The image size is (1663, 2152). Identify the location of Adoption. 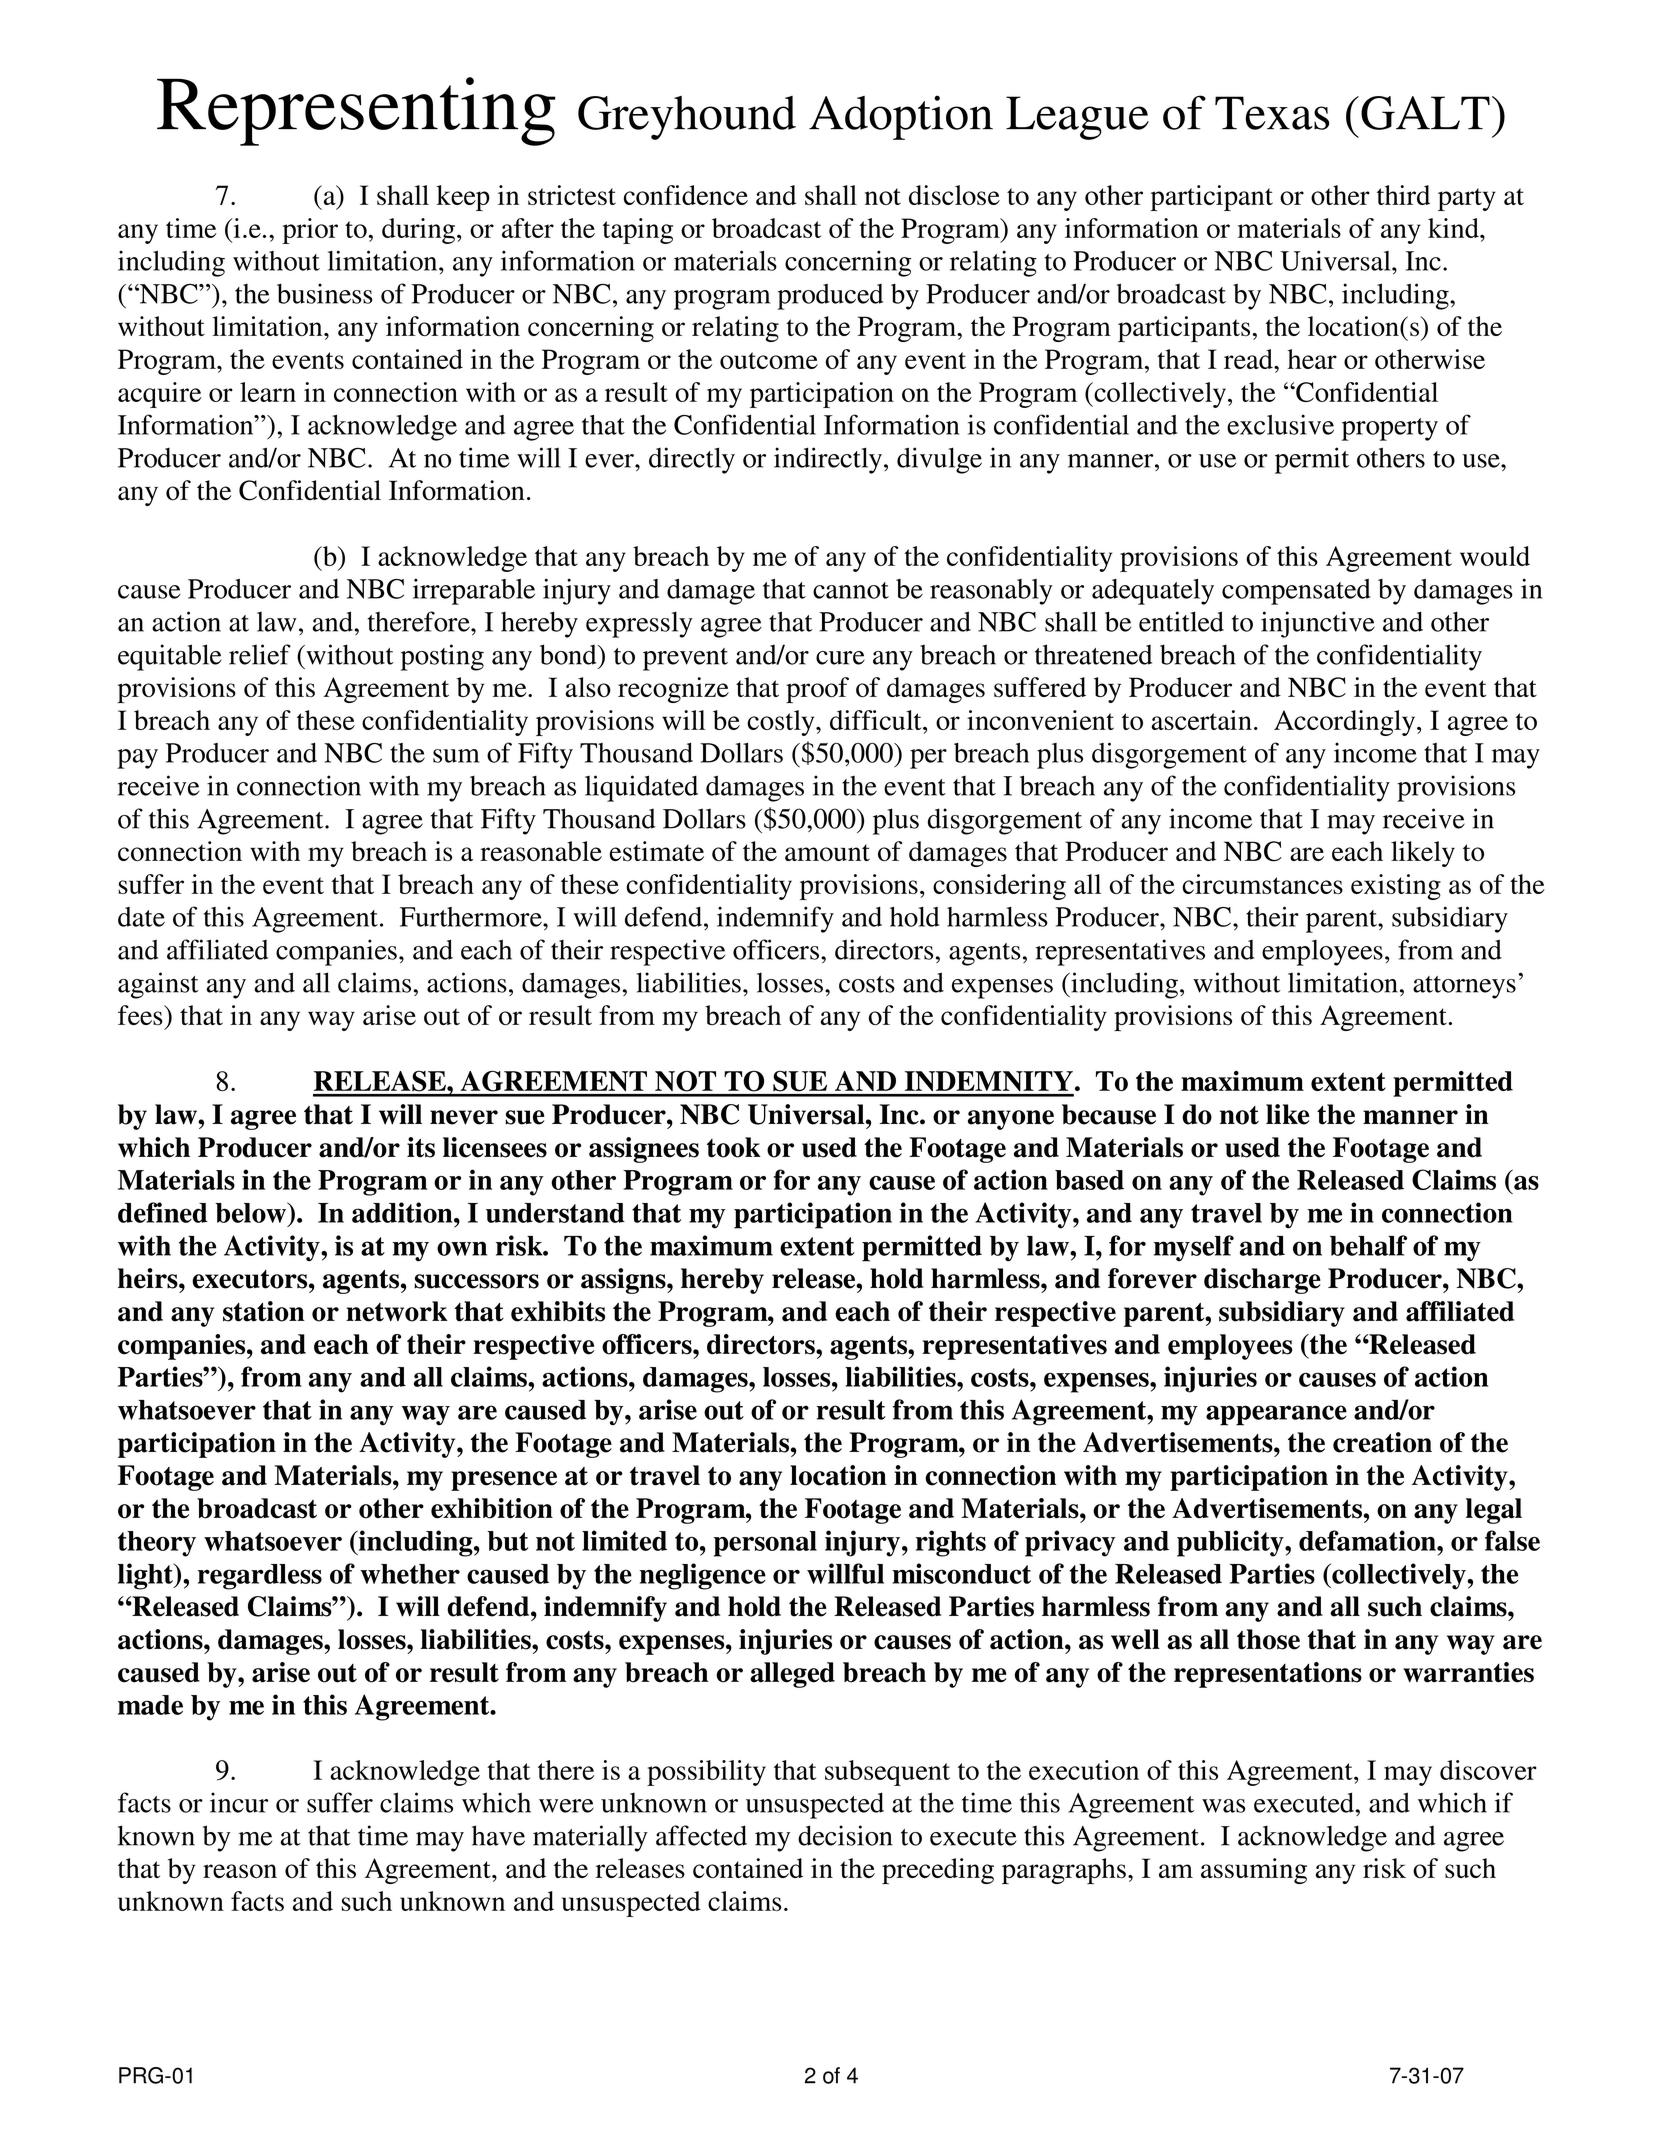
(901, 117).
